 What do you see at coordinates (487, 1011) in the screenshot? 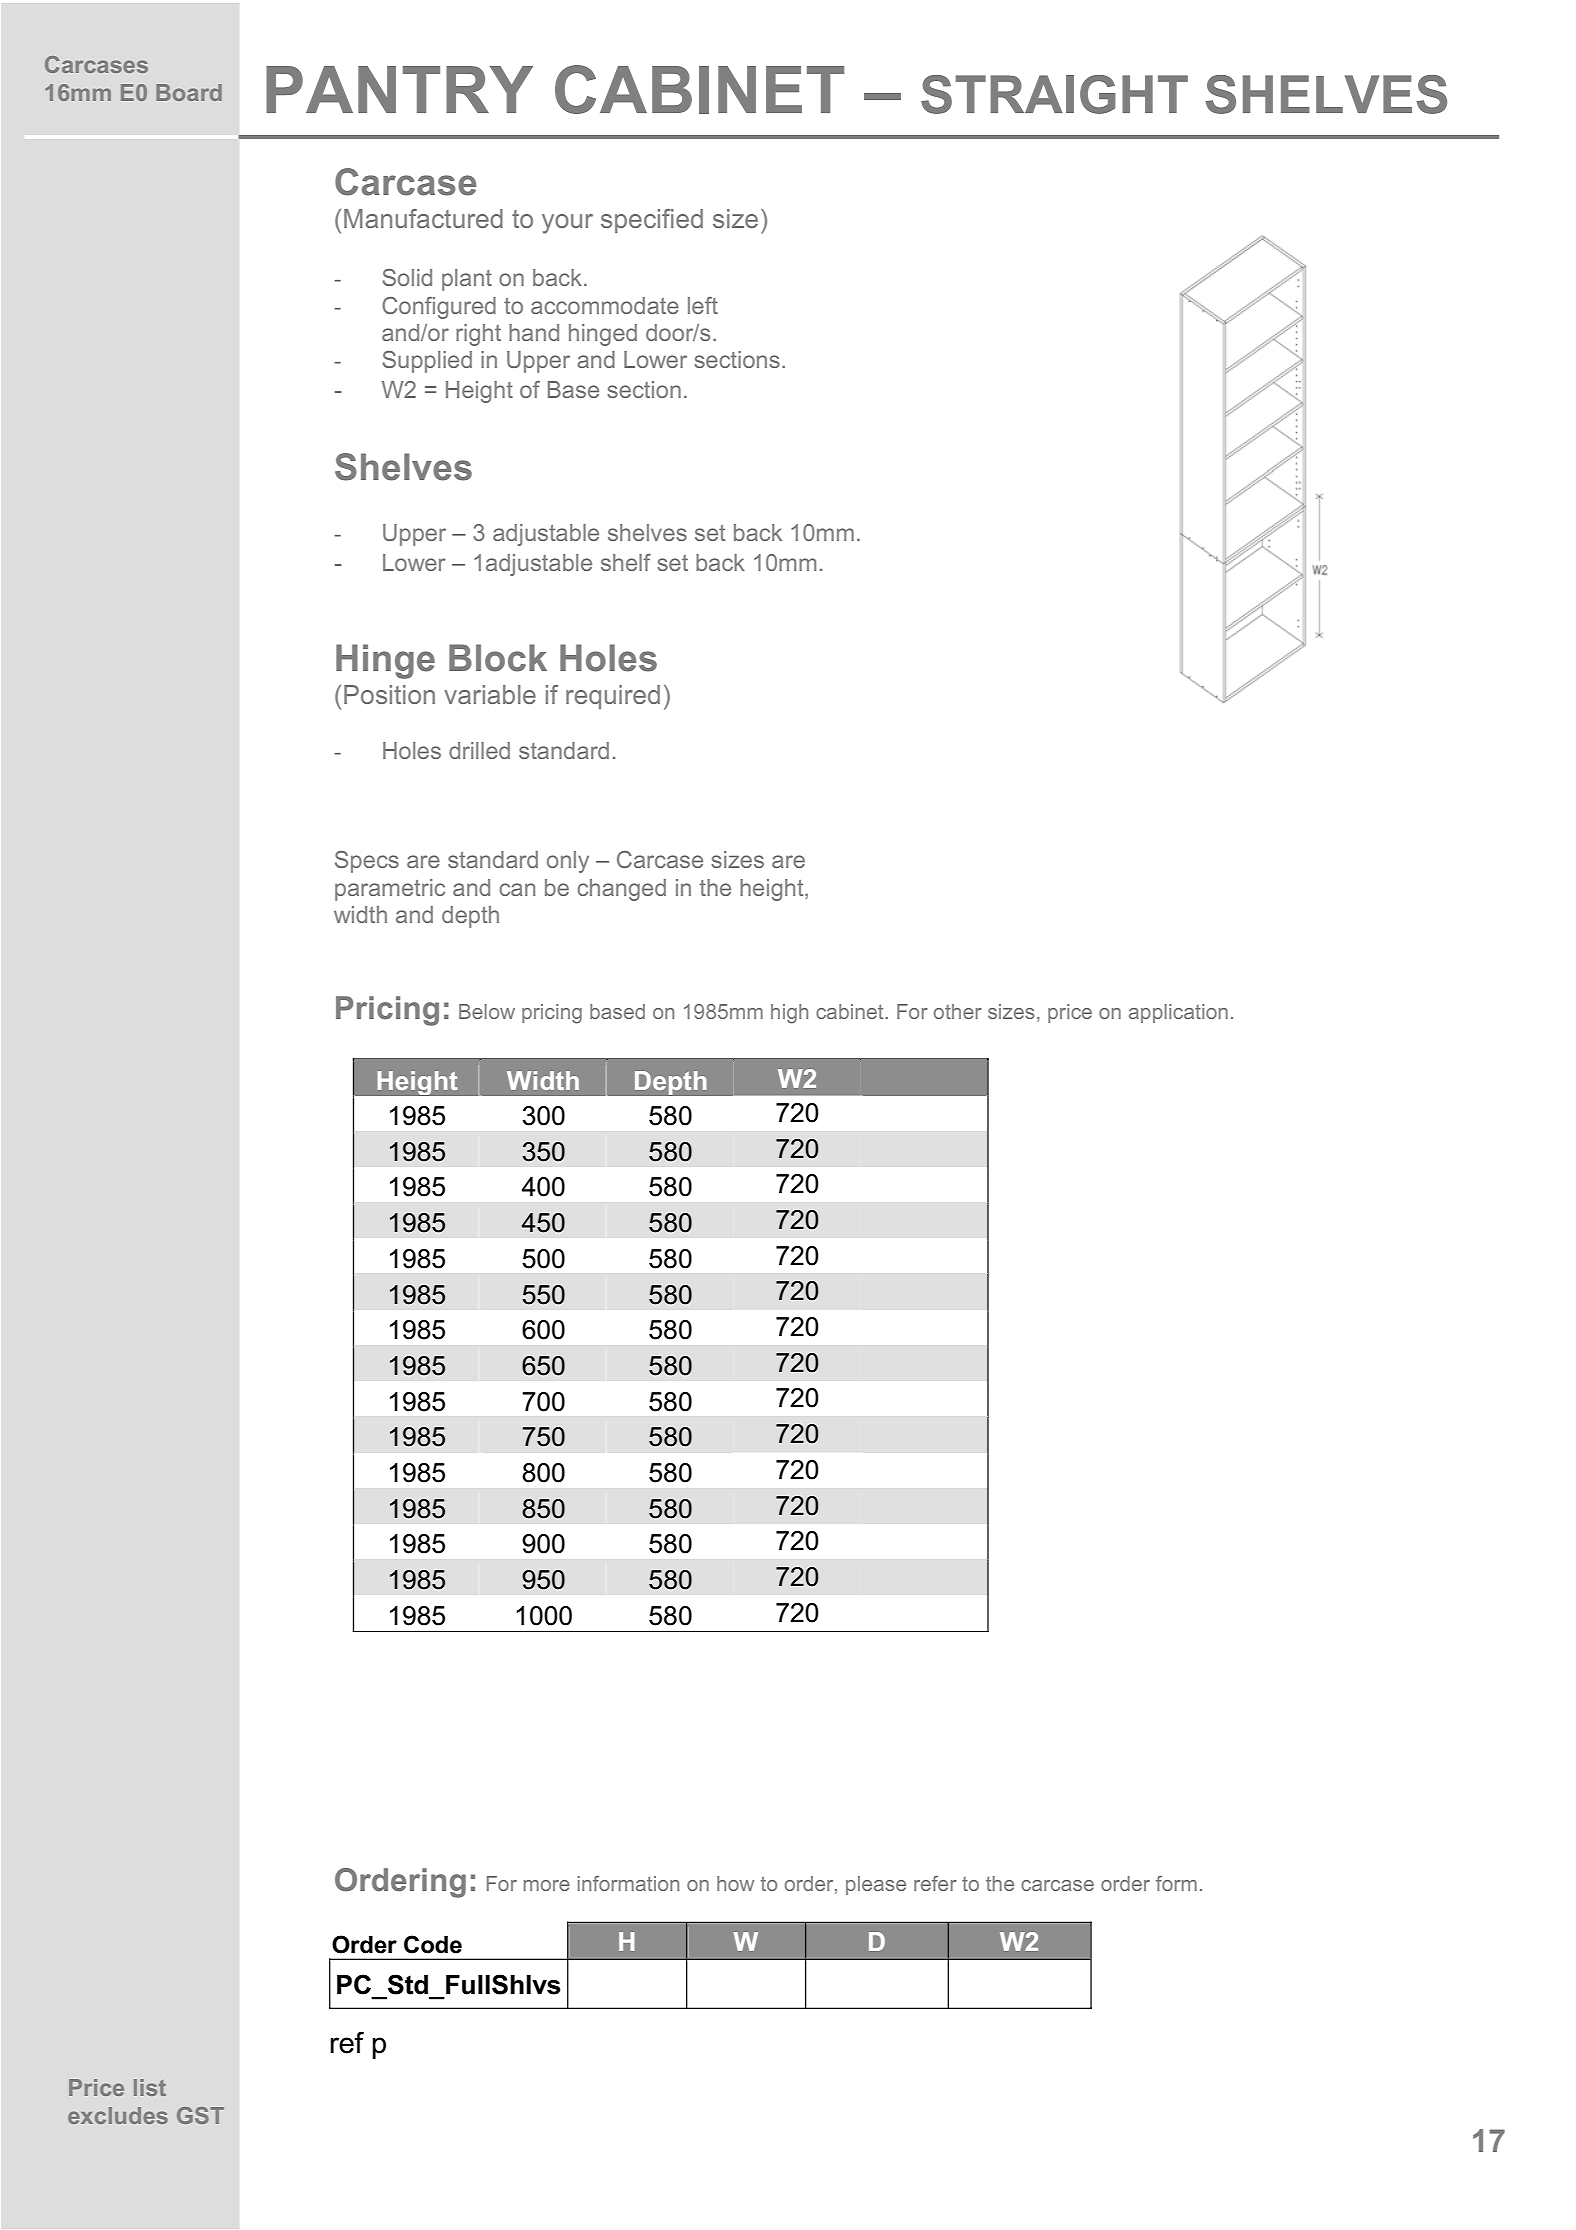
I see `Below` at bounding box center [487, 1011].
